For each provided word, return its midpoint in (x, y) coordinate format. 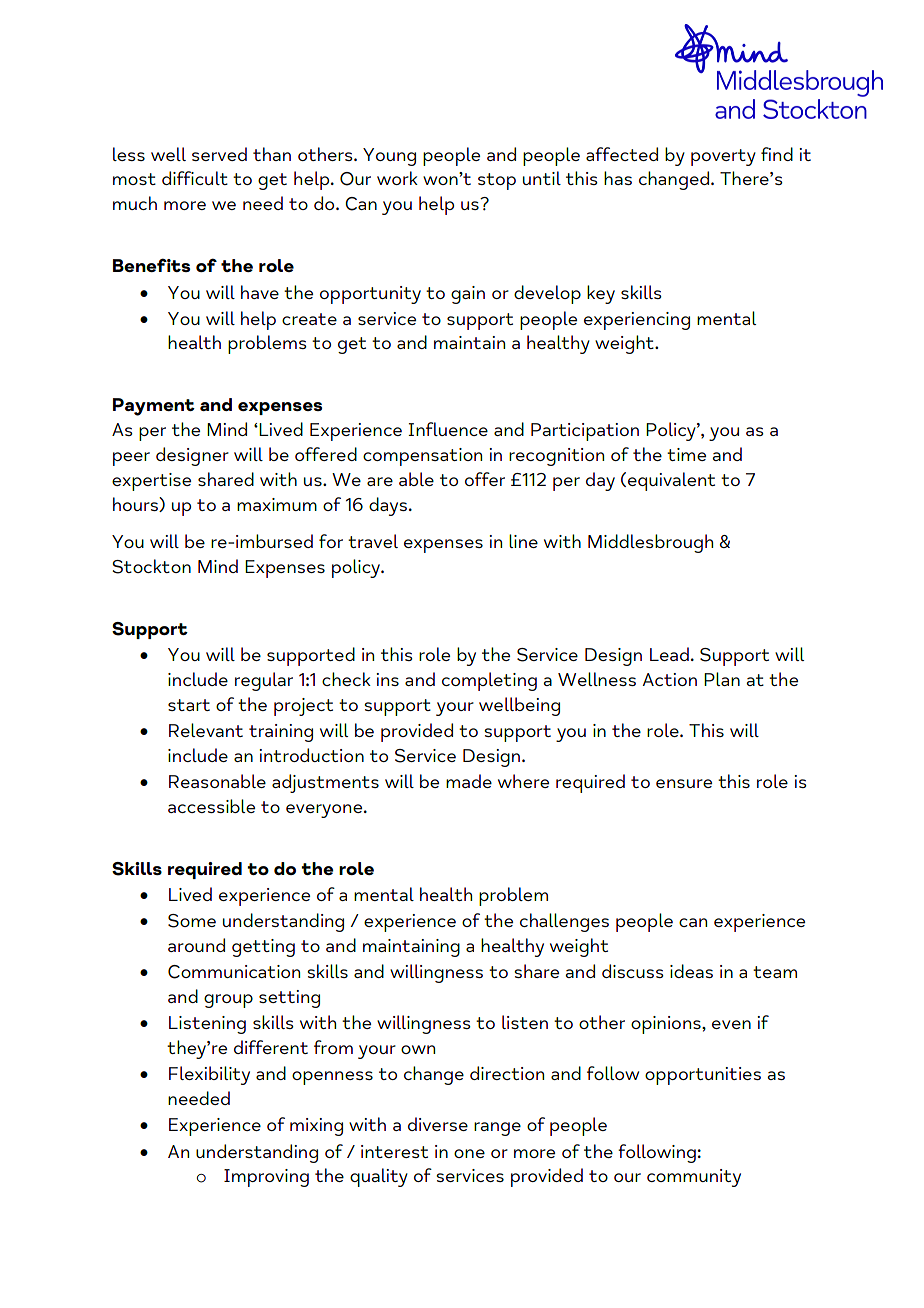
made (469, 781)
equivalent (671, 481)
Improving (266, 1178)
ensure (684, 783)
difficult (195, 178)
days (388, 506)
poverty (723, 157)
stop (497, 181)
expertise (151, 482)
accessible (211, 806)
